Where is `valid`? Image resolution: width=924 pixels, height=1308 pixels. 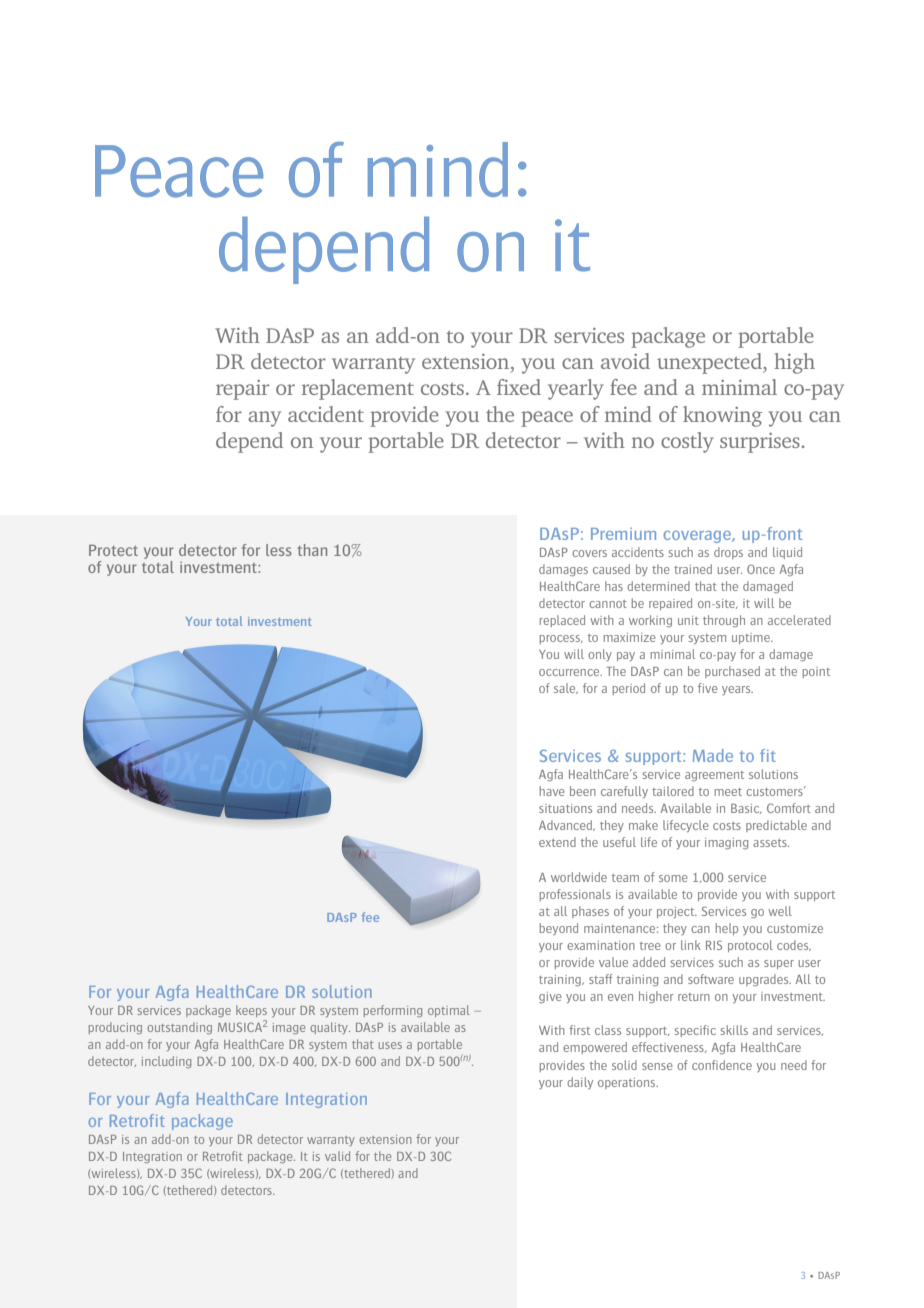 valid is located at coordinates (337, 1156).
